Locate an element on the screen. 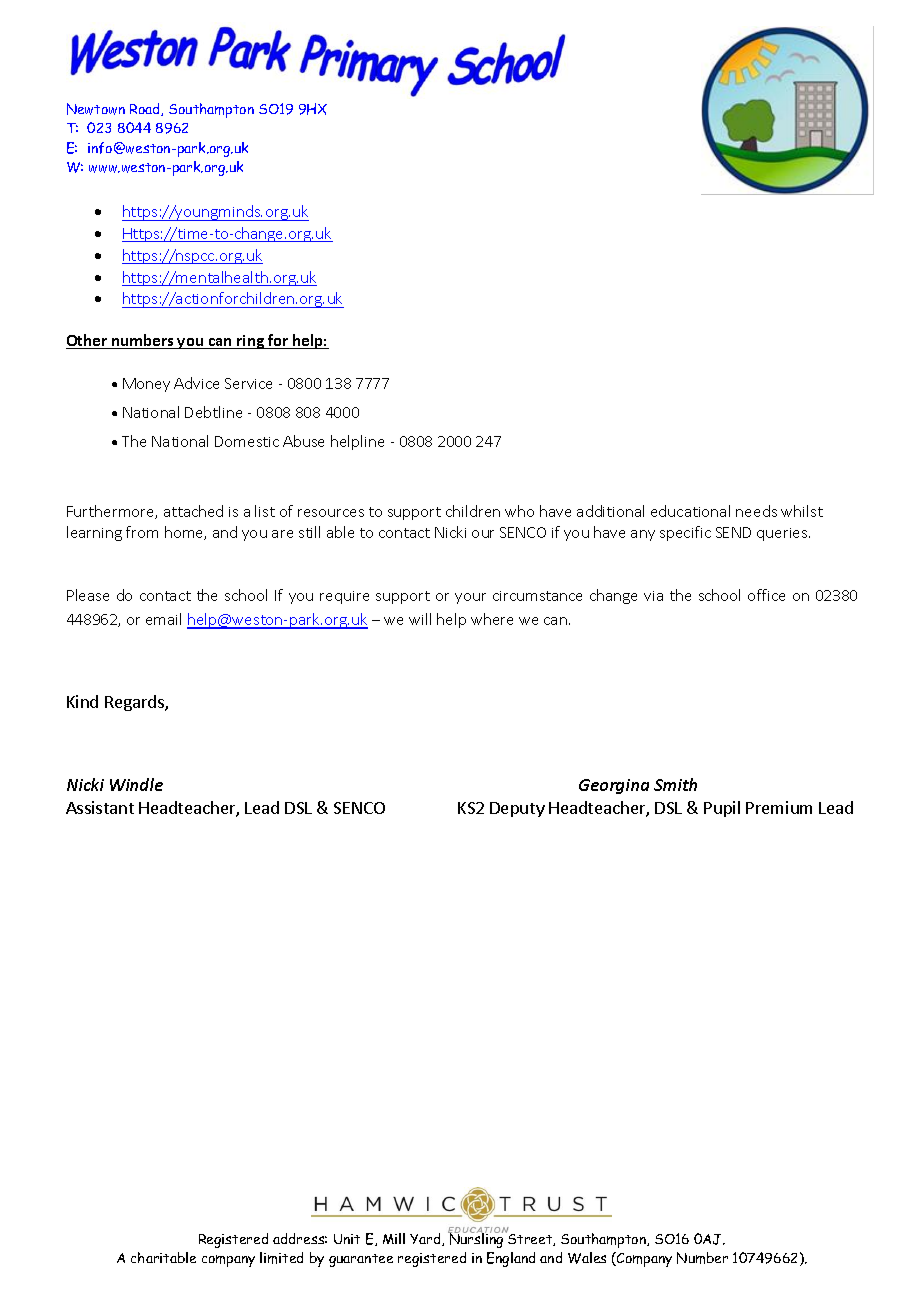 The height and width of the screenshot is (1308, 924). ring is located at coordinates (250, 342).
